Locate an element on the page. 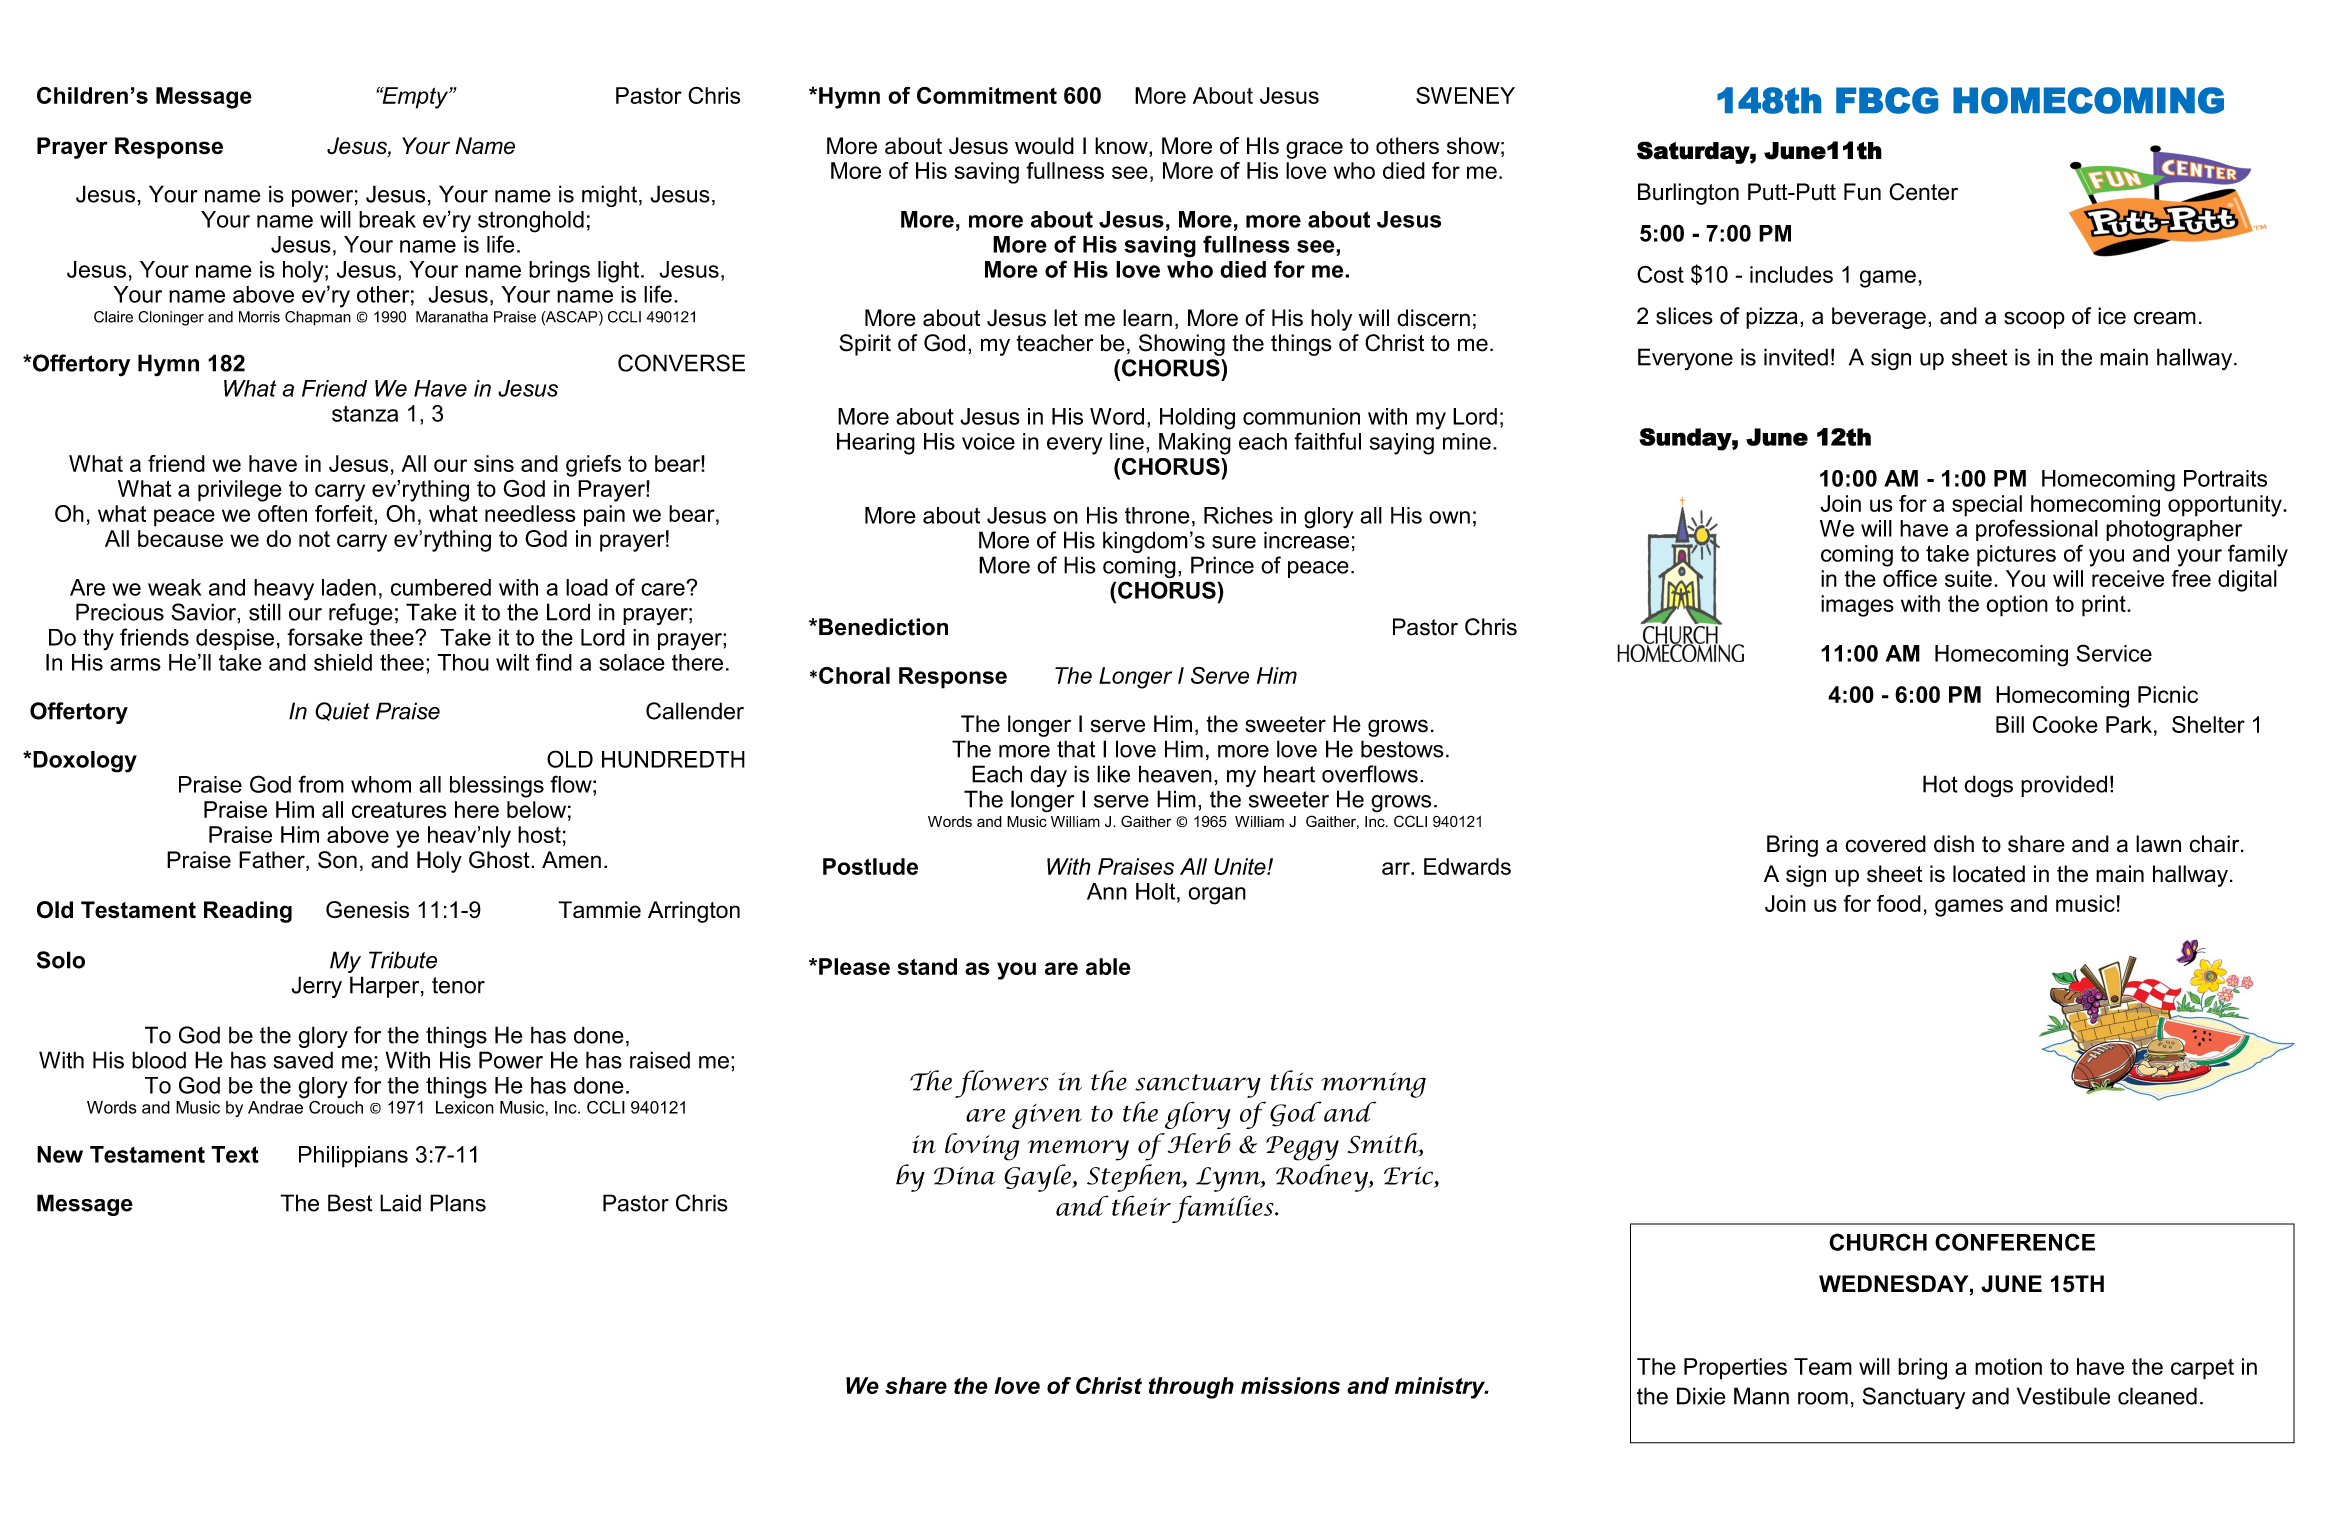  know is located at coordinates (1122, 147).
